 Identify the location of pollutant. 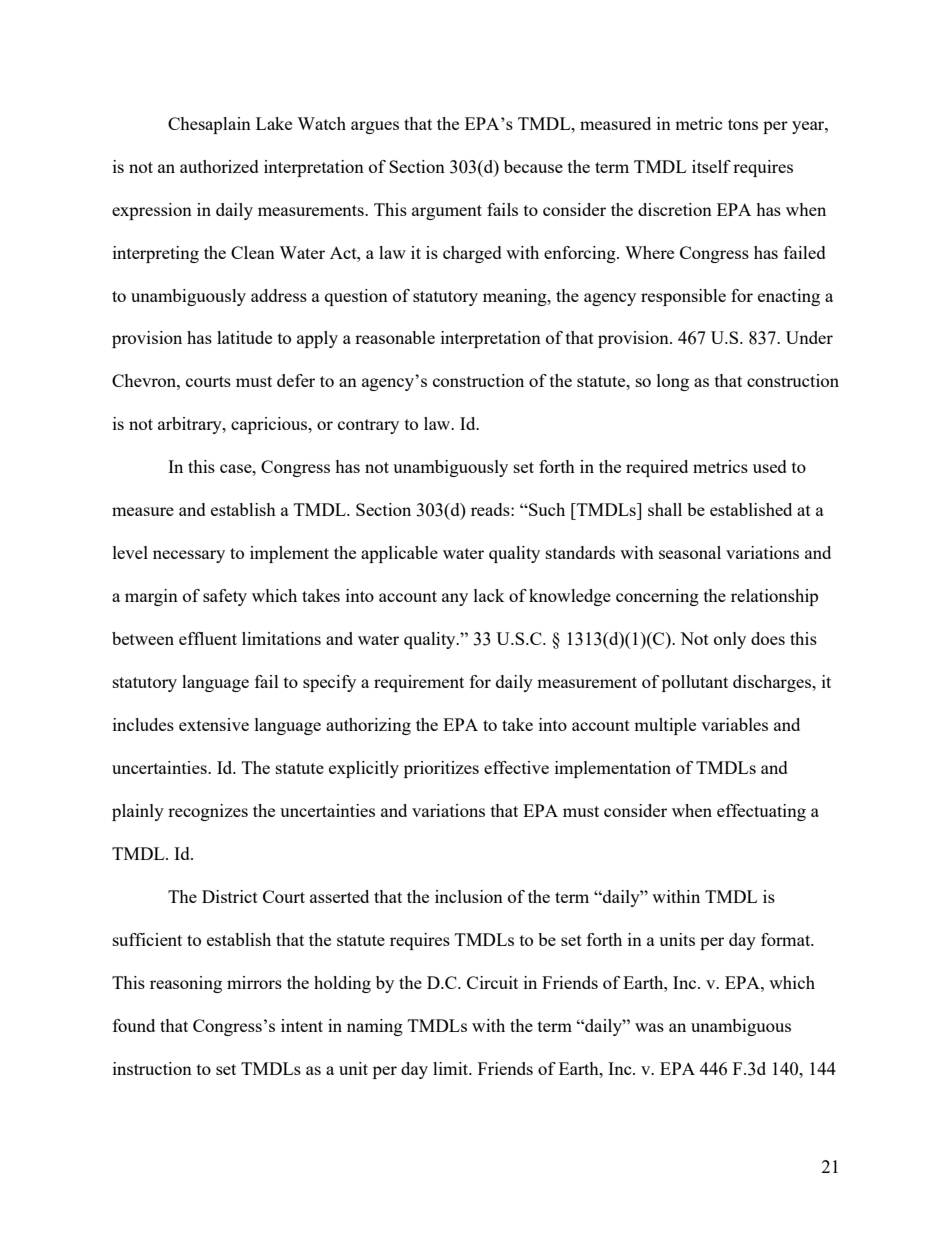
(695, 683).
